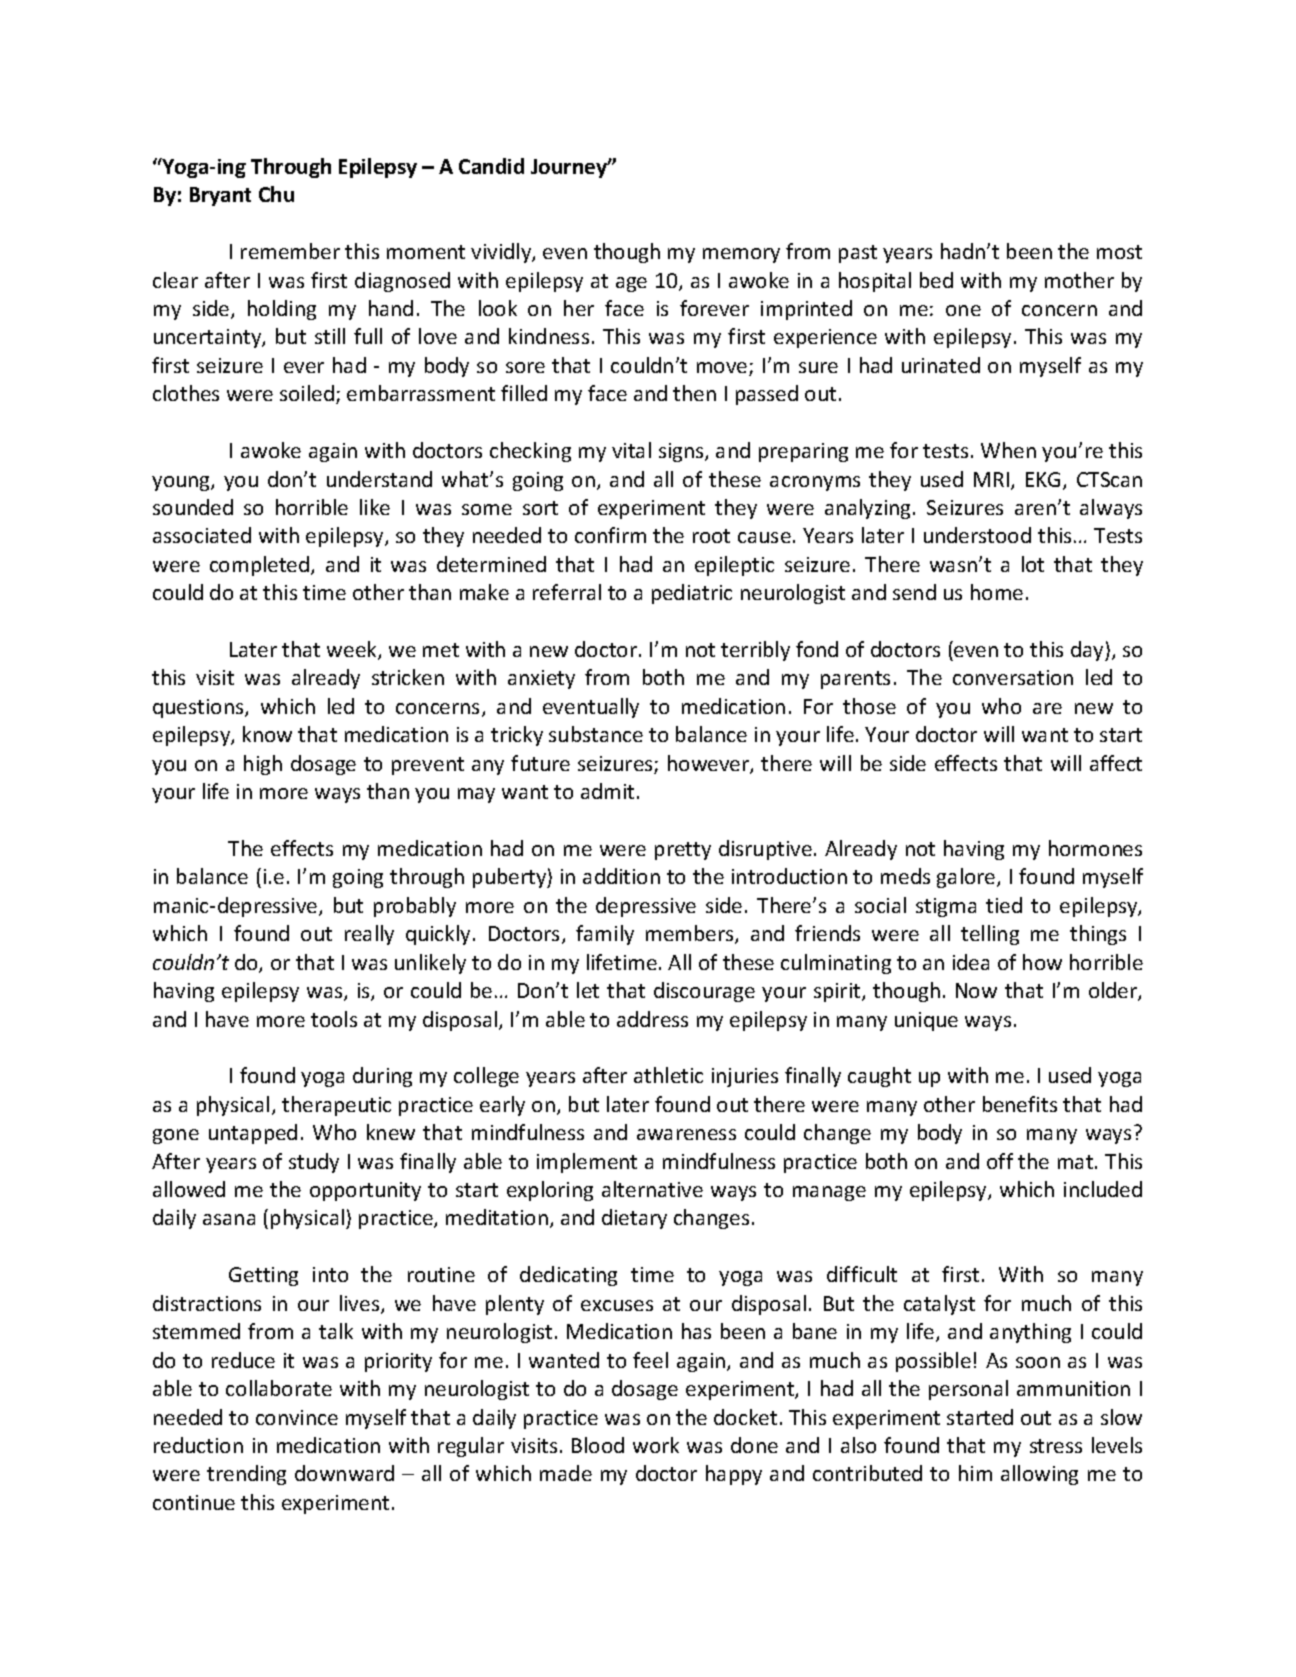  What do you see at coordinates (997, 592) in the screenshot?
I see `home` at bounding box center [997, 592].
